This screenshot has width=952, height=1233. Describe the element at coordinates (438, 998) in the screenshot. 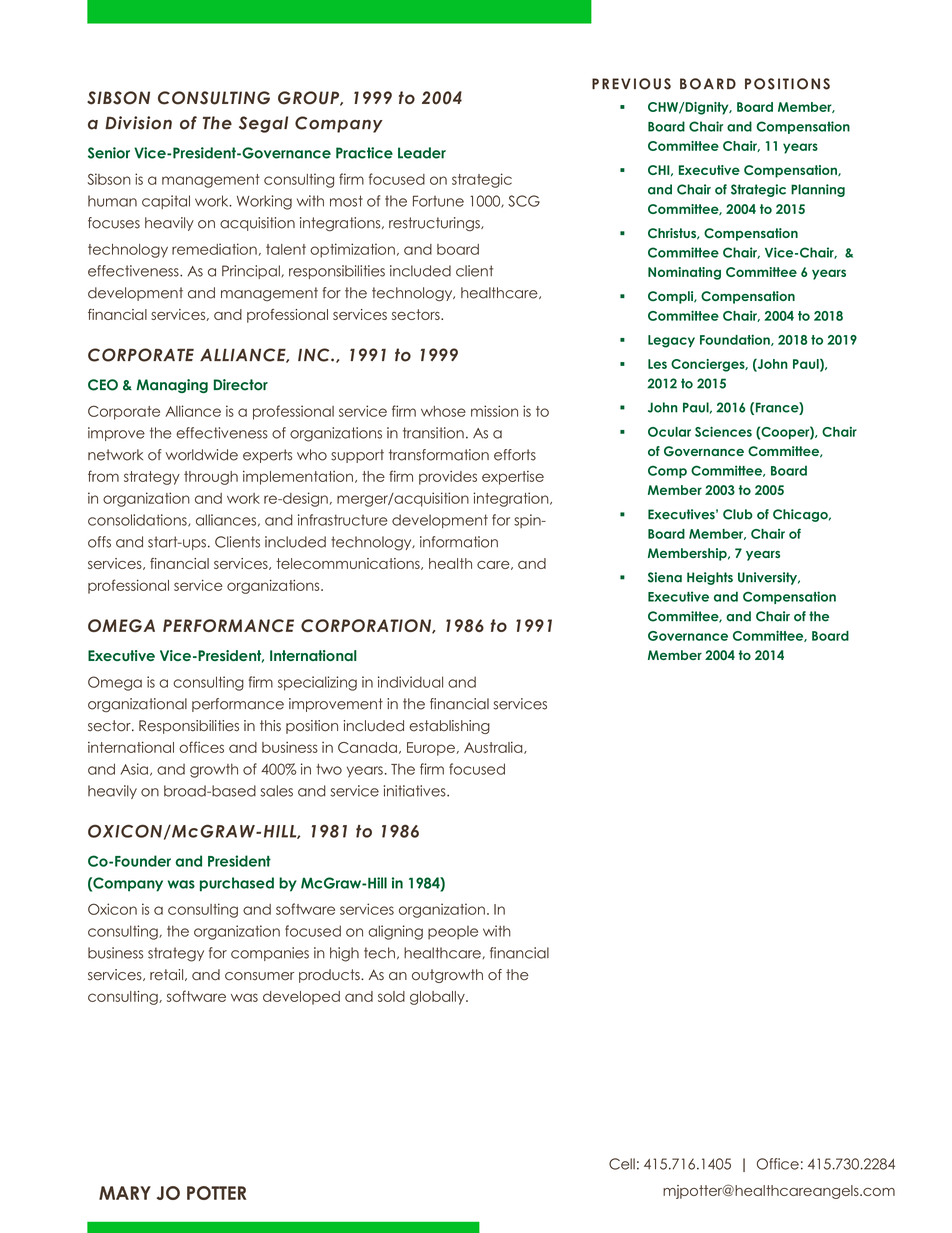

I see `globally` at that location.
